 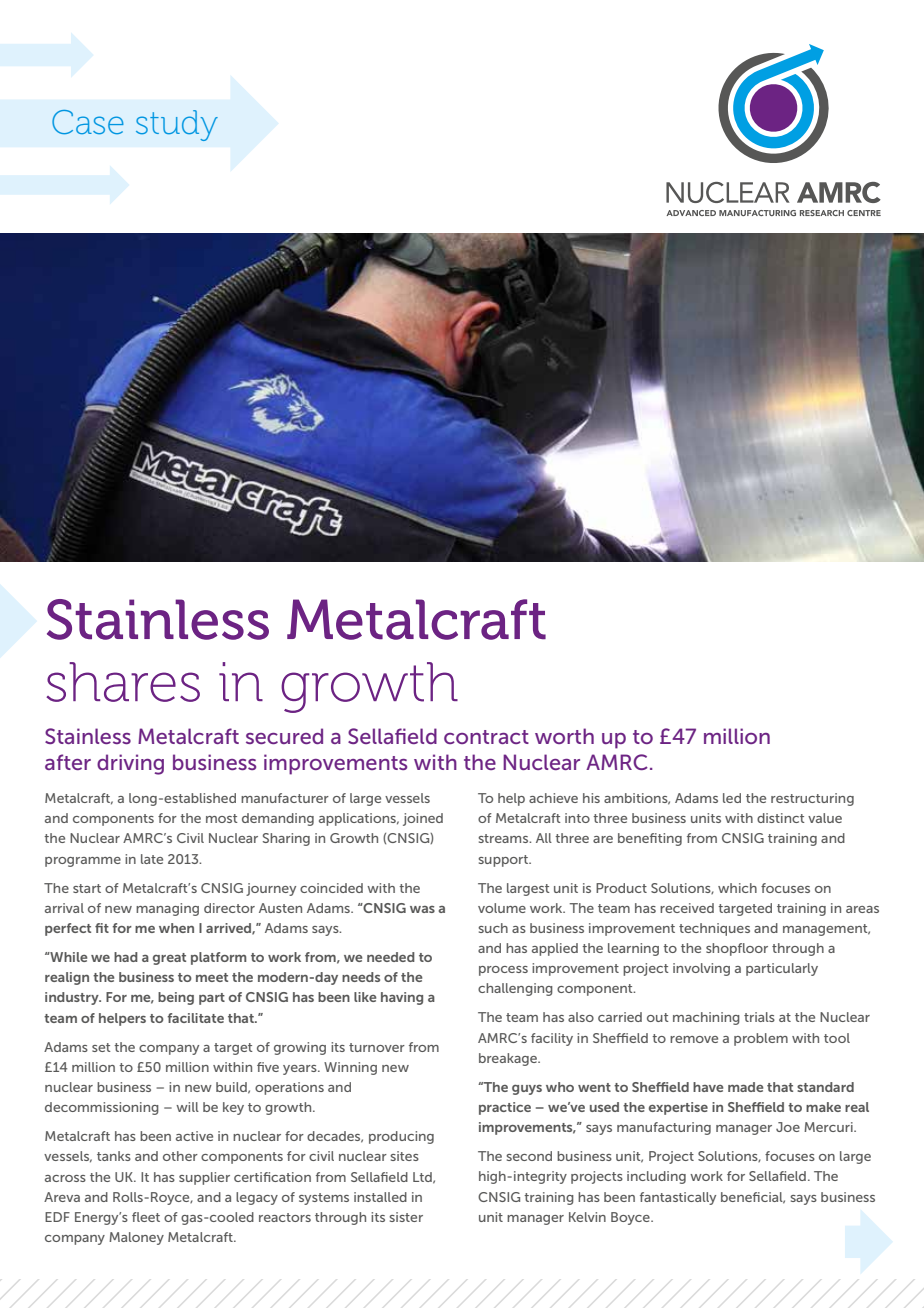 What do you see at coordinates (781, 818) in the page?
I see `distinct` at bounding box center [781, 818].
